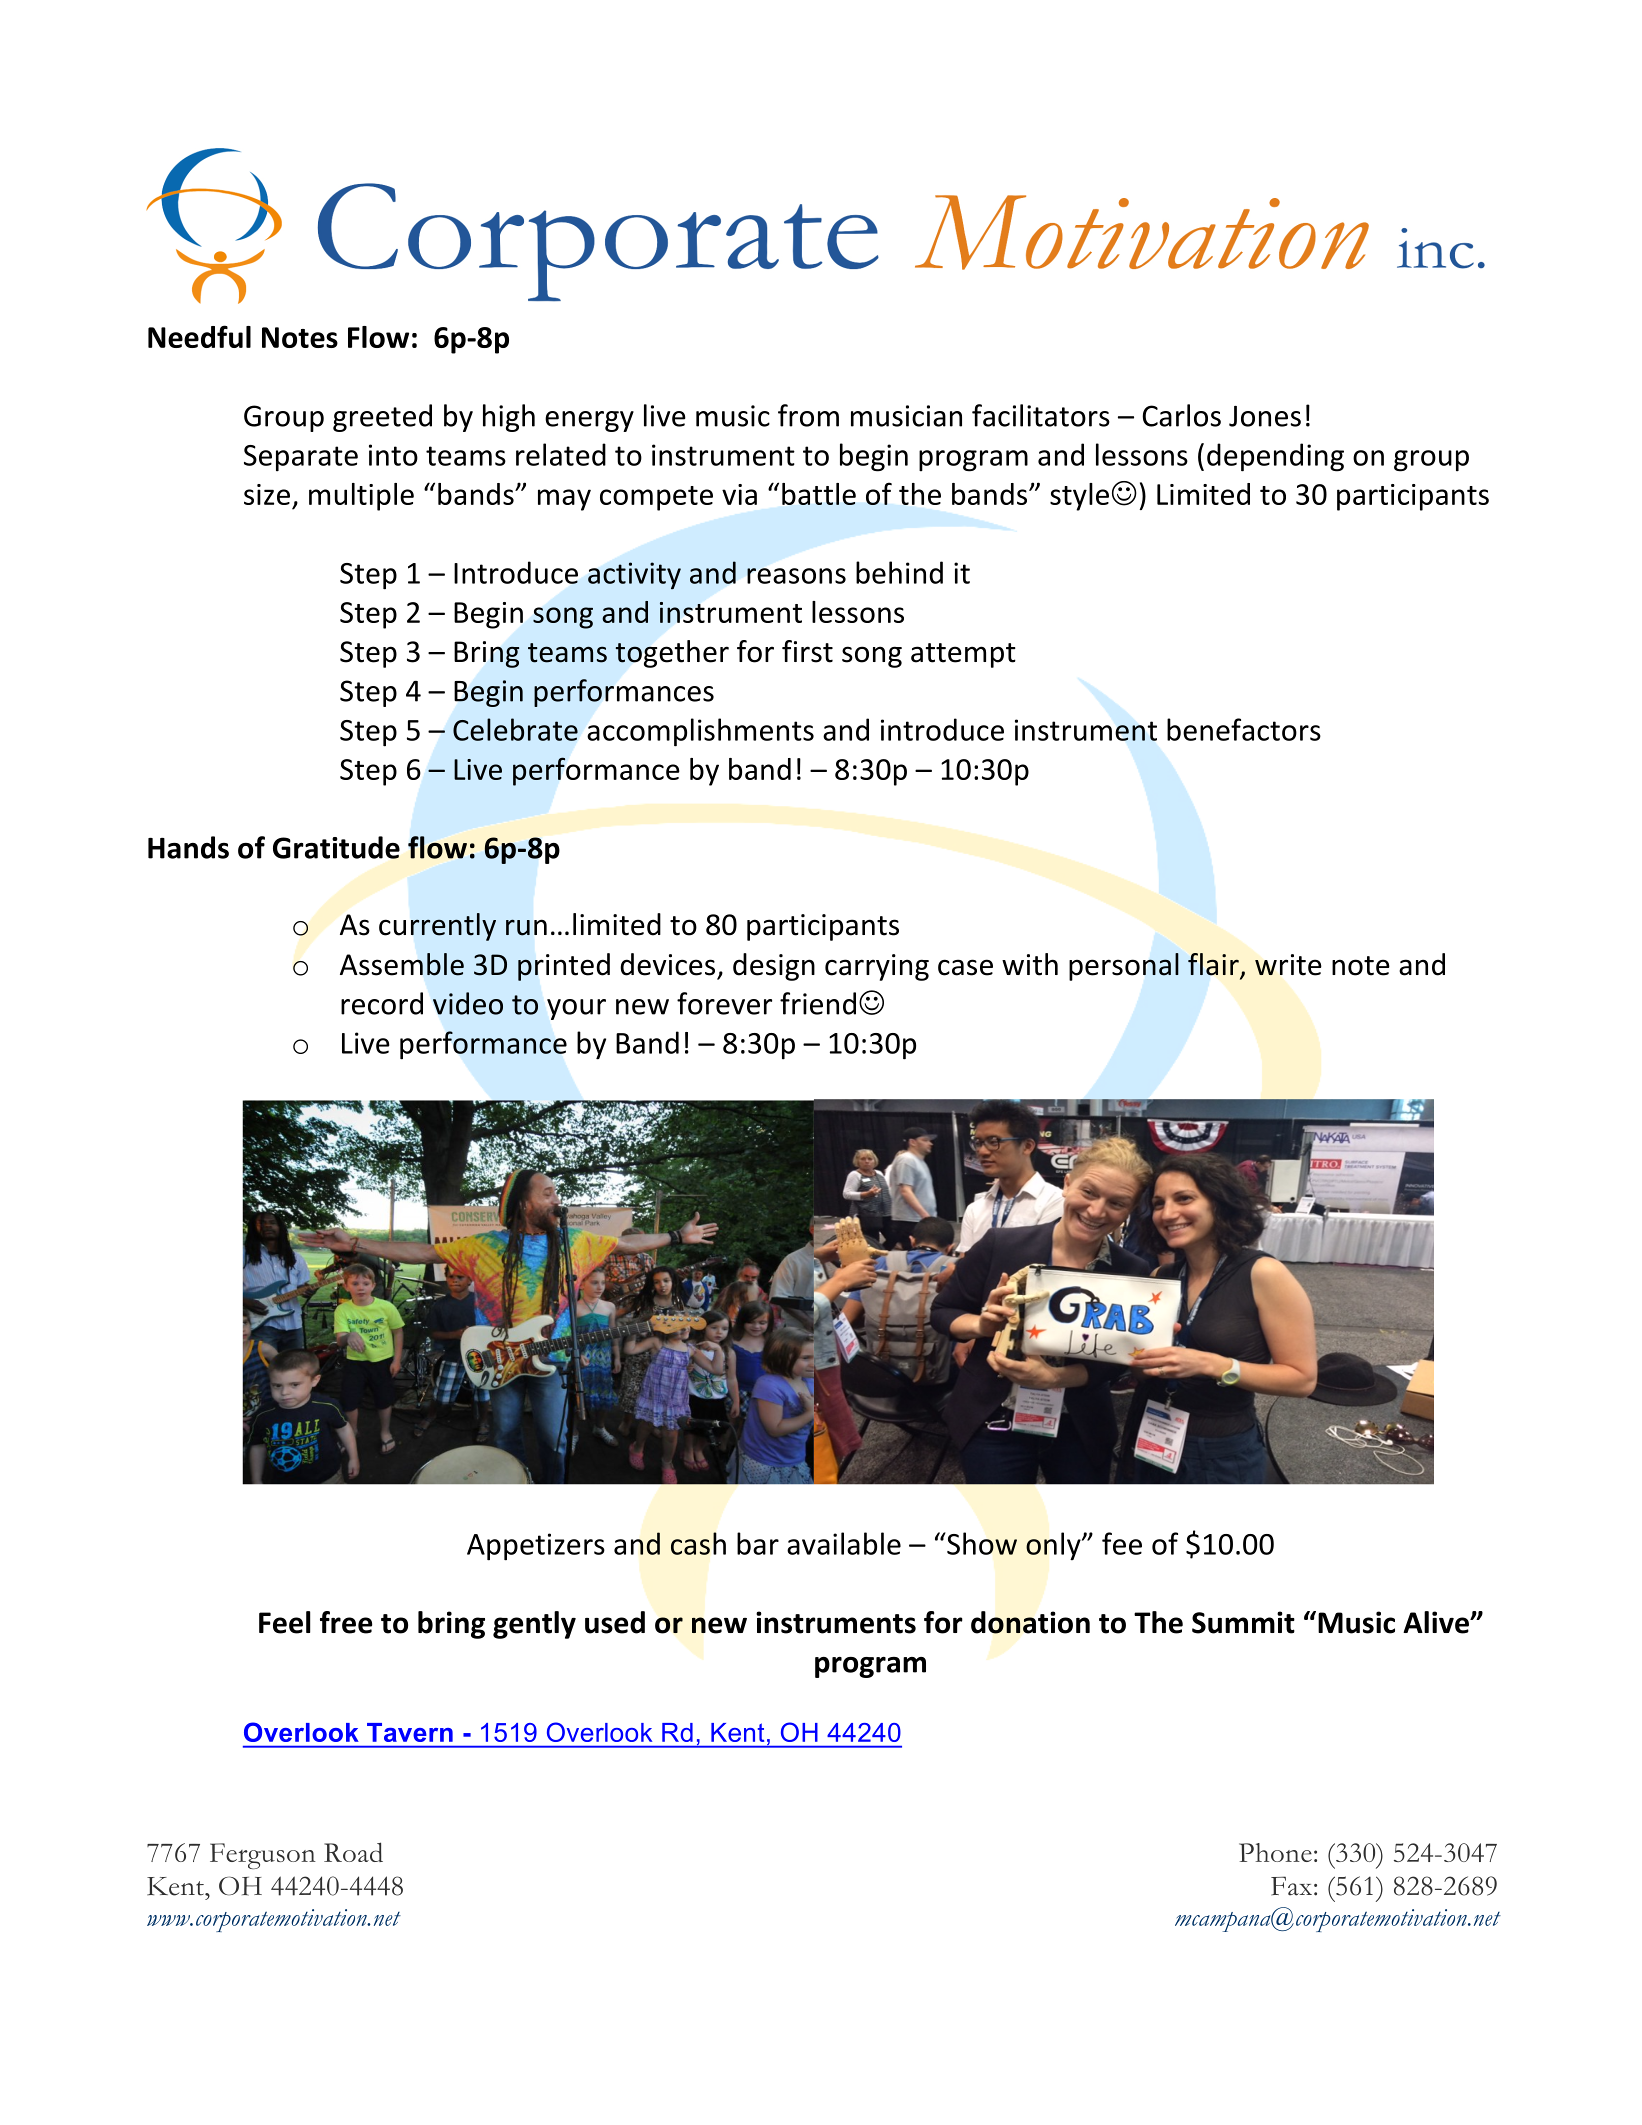 The height and width of the screenshot is (2125, 1642). Describe the element at coordinates (382, 1003) in the screenshot. I see `record` at that location.
